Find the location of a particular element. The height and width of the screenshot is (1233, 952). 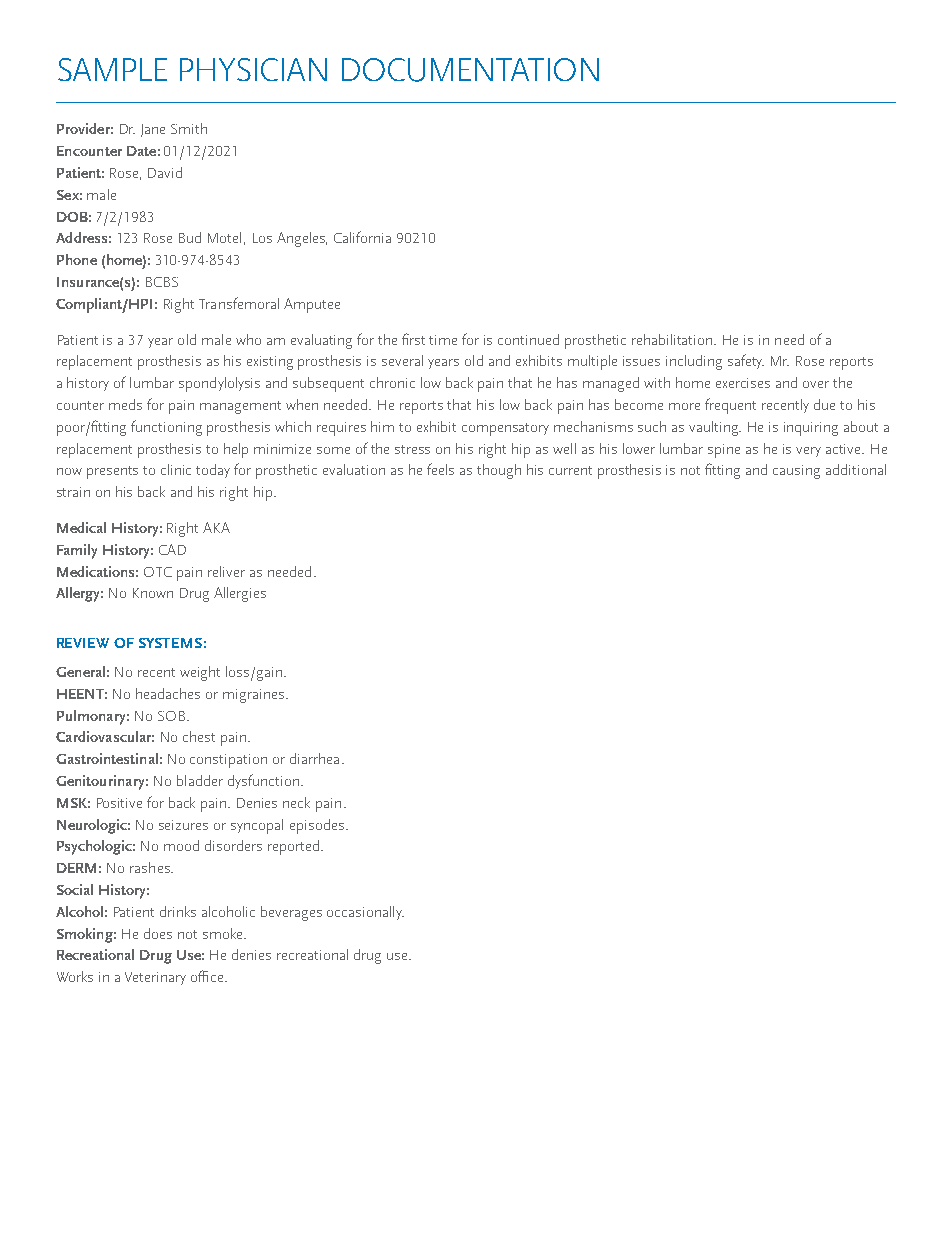

Smith is located at coordinates (189, 128).
